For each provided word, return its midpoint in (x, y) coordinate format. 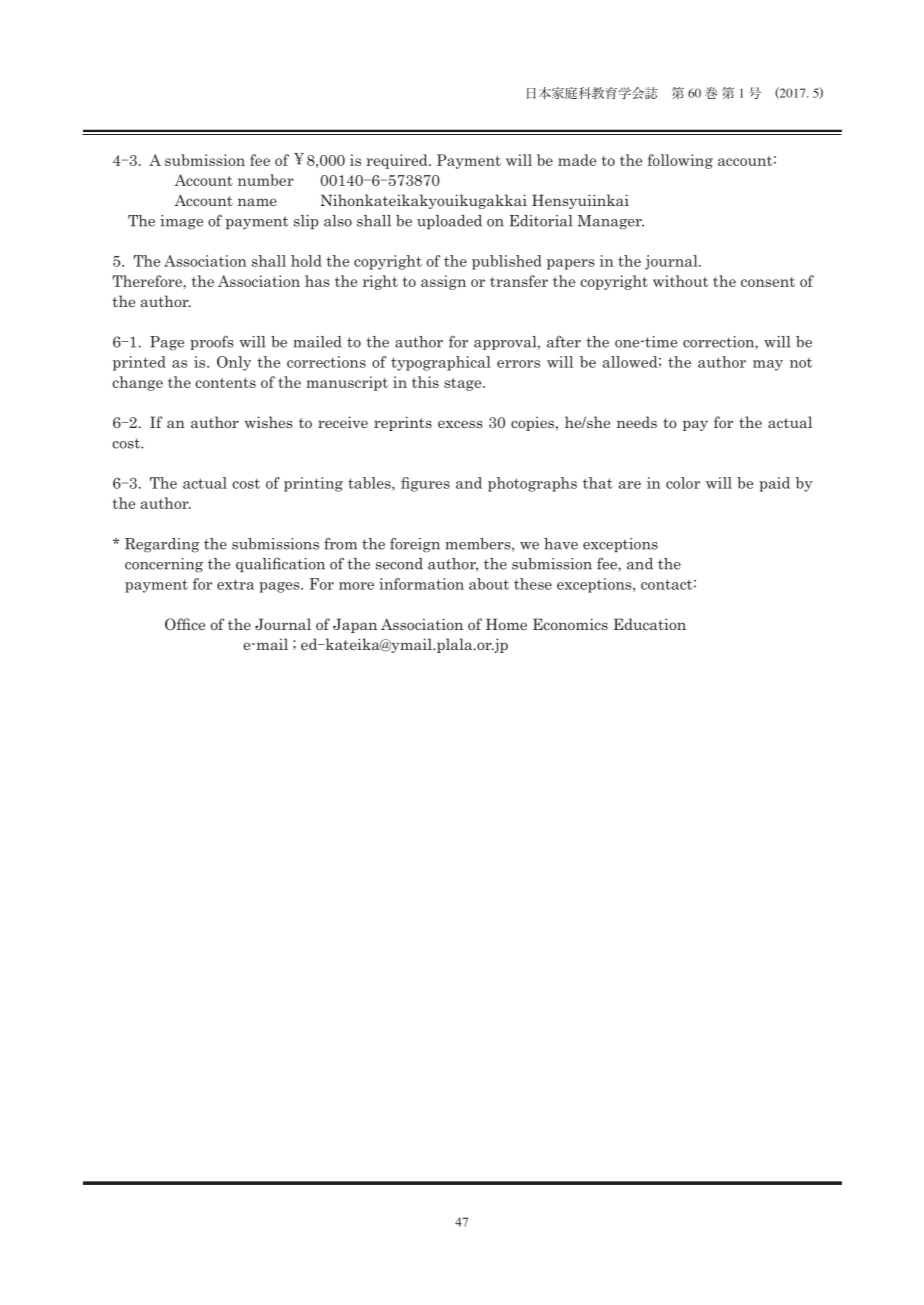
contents (225, 383)
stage (464, 384)
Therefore (148, 281)
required (398, 161)
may (768, 365)
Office (185, 624)
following (680, 161)
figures (425, 484)
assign (443, 282)
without (680, 281)
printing (313, 484)
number (266, 180)
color (683, 483)
